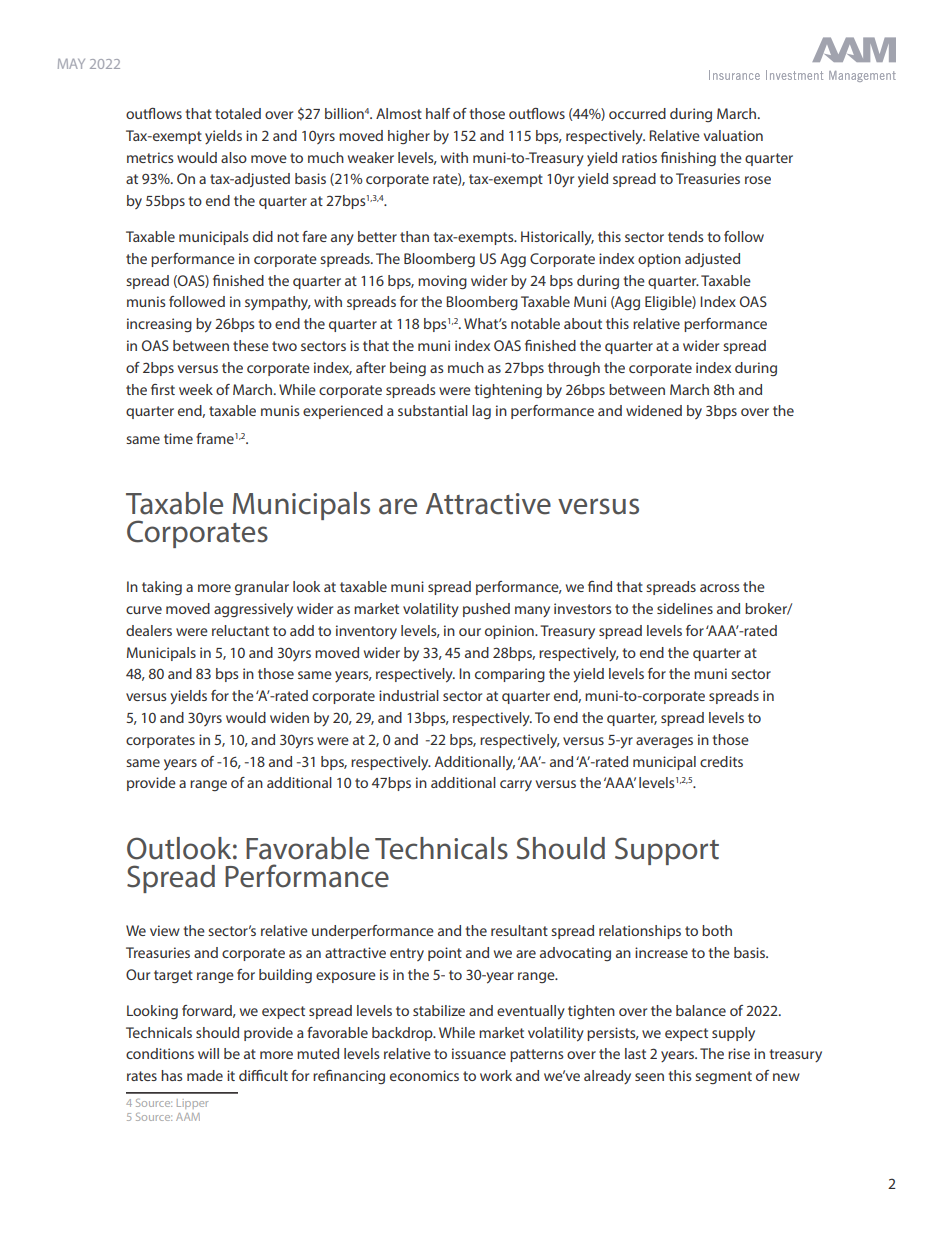  I want to click on pushed, so click(486, 610).
